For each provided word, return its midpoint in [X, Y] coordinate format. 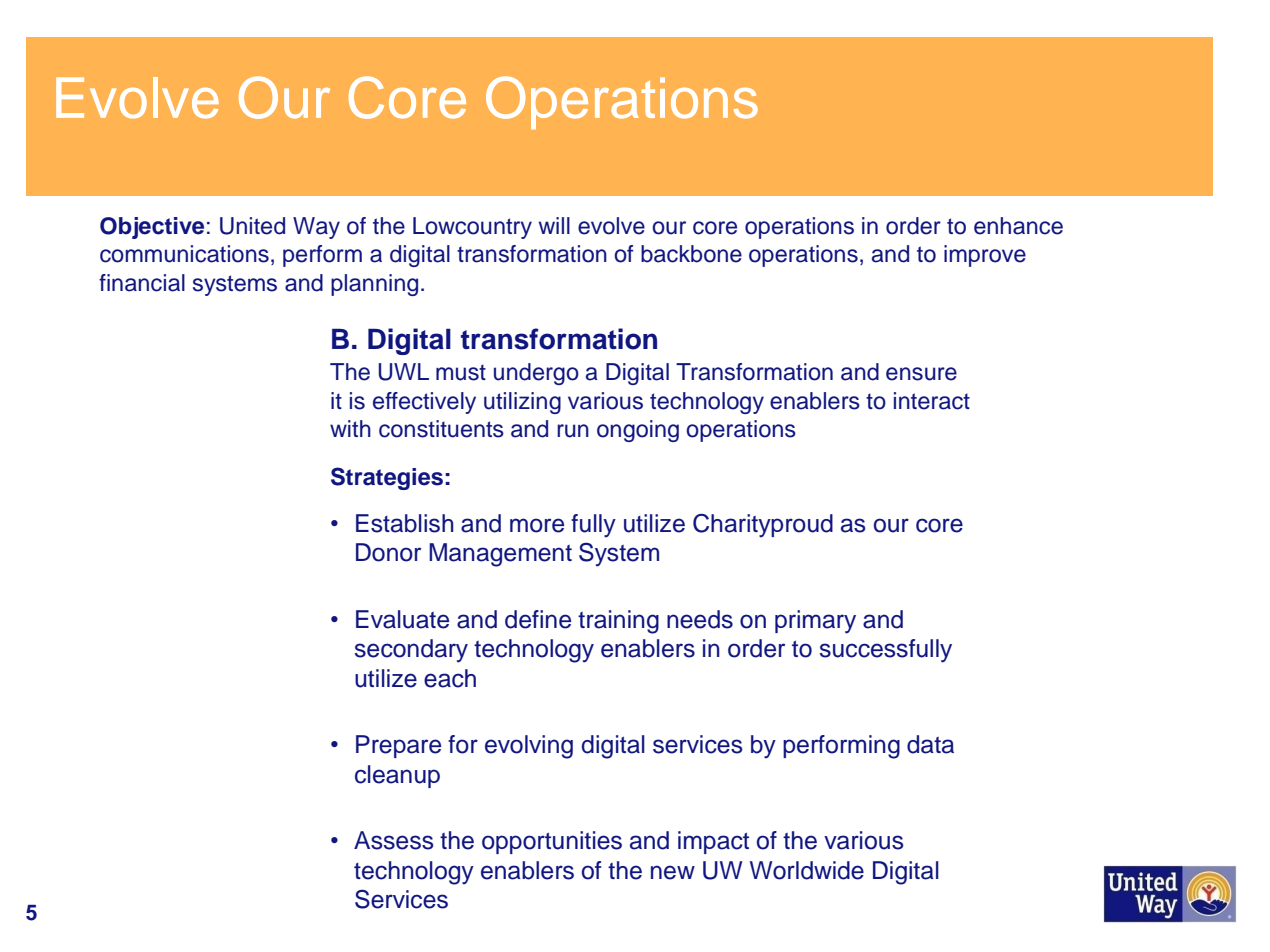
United [252, 226]
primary [815, 622]
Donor [388, 552]
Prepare [398, 746]
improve [985, 256]
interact [932, 401]
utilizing [522, 403]
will [554, 225]
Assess [394, 840]
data [930, 744]
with [350, 428]
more [537, 525]
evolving [529, 747]
